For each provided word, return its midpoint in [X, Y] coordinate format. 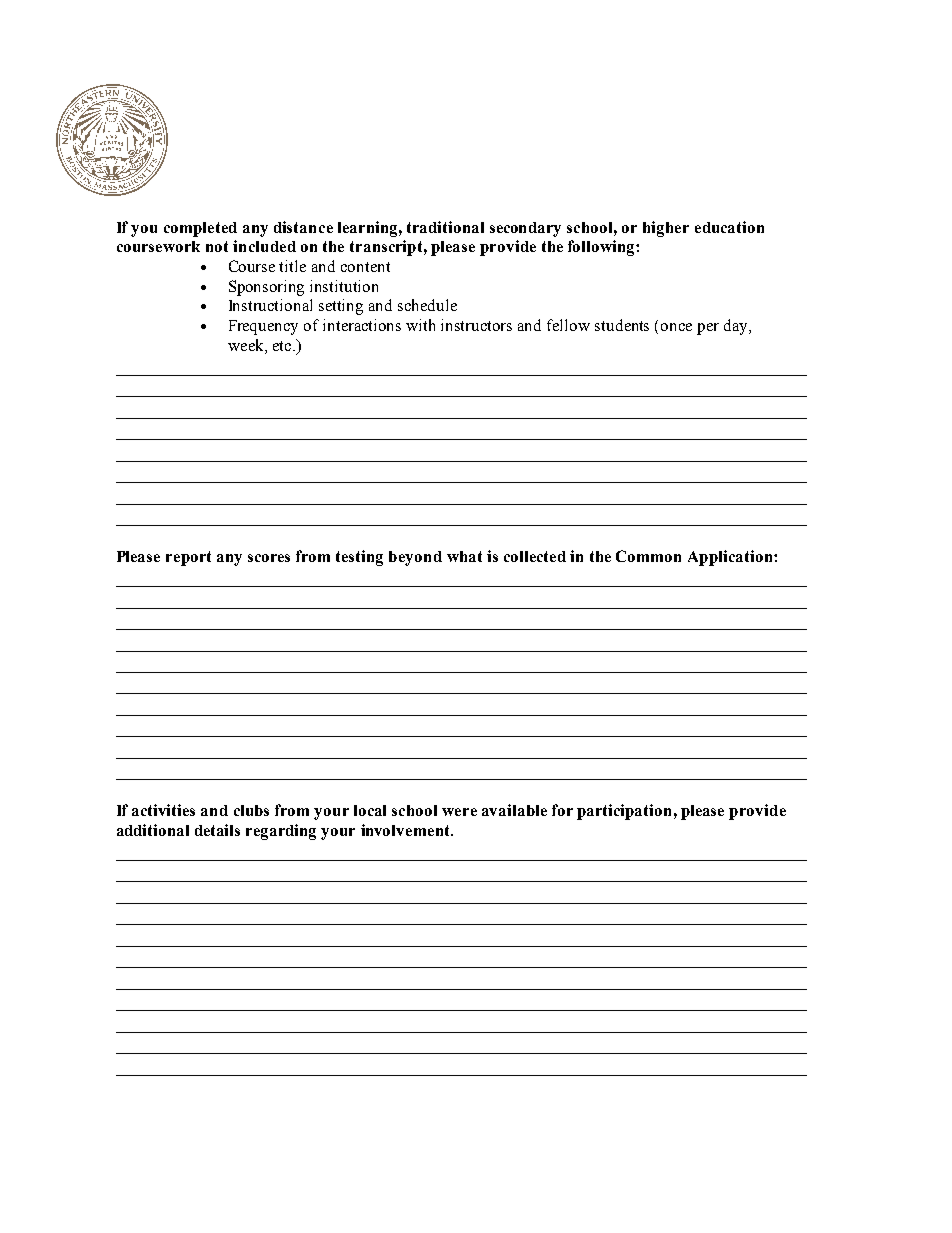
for [562, 810]
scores [269, 558]
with [420, 325]
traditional [445, 227]
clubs [251, 810]
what [464, 556]
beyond [415, 558]
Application [731, 558]
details [217, 830]
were [459, 812]
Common [648, 556]
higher [666, 229]
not [217, 246]
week [247, 346]
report [188, 558]
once [676, 327]
